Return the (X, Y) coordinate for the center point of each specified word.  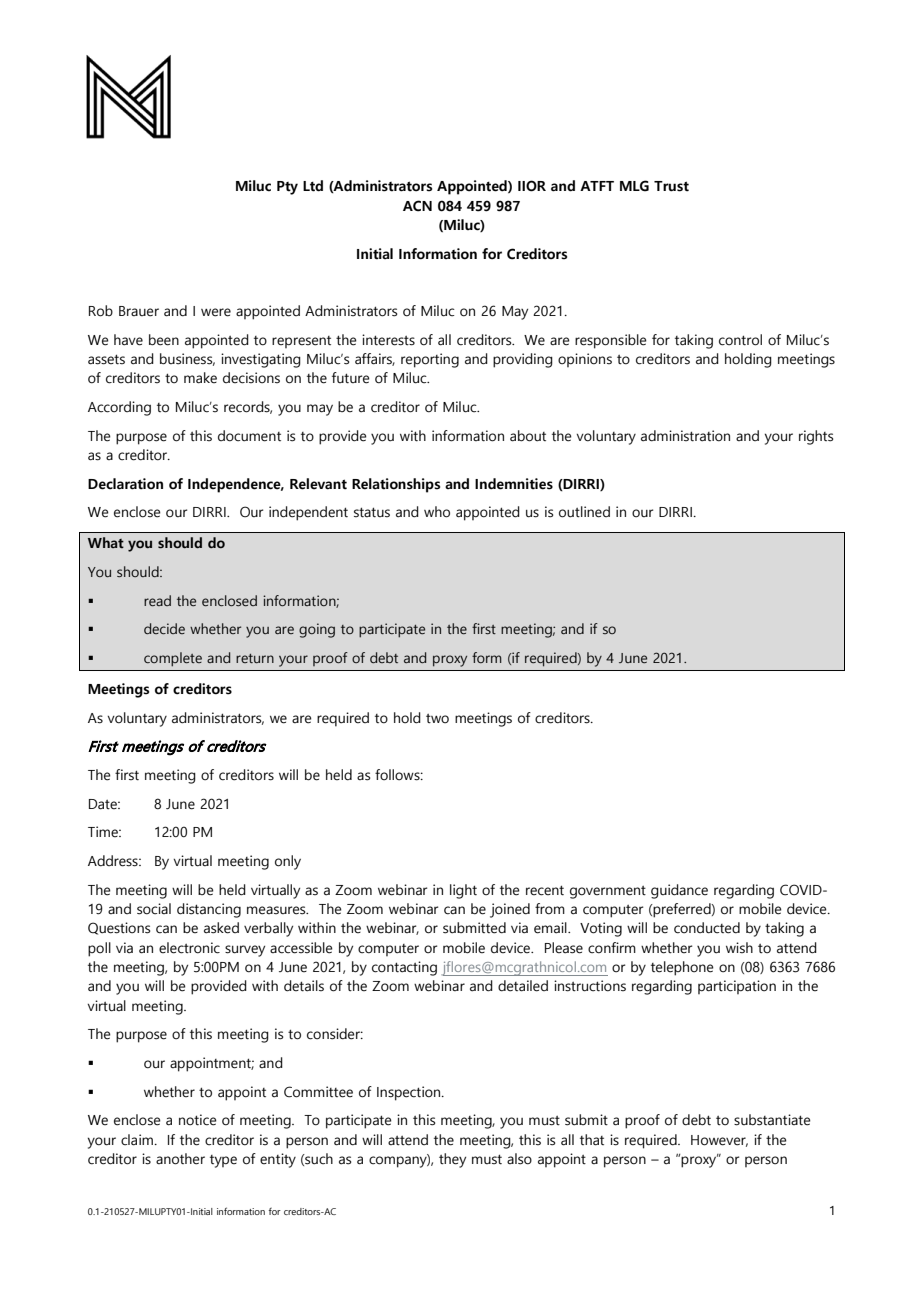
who (437, 512)
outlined (584, 512)
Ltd (313, 186)
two (437, 719)
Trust (671, 186)
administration (685, 436)
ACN (417, 206)
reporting (430, 360)
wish (739, 948)
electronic (189, 948)
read (157, 600)
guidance (679, 891)
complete (173, 659)
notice (198, 1120)
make (200, 378)
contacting (404, 968)
